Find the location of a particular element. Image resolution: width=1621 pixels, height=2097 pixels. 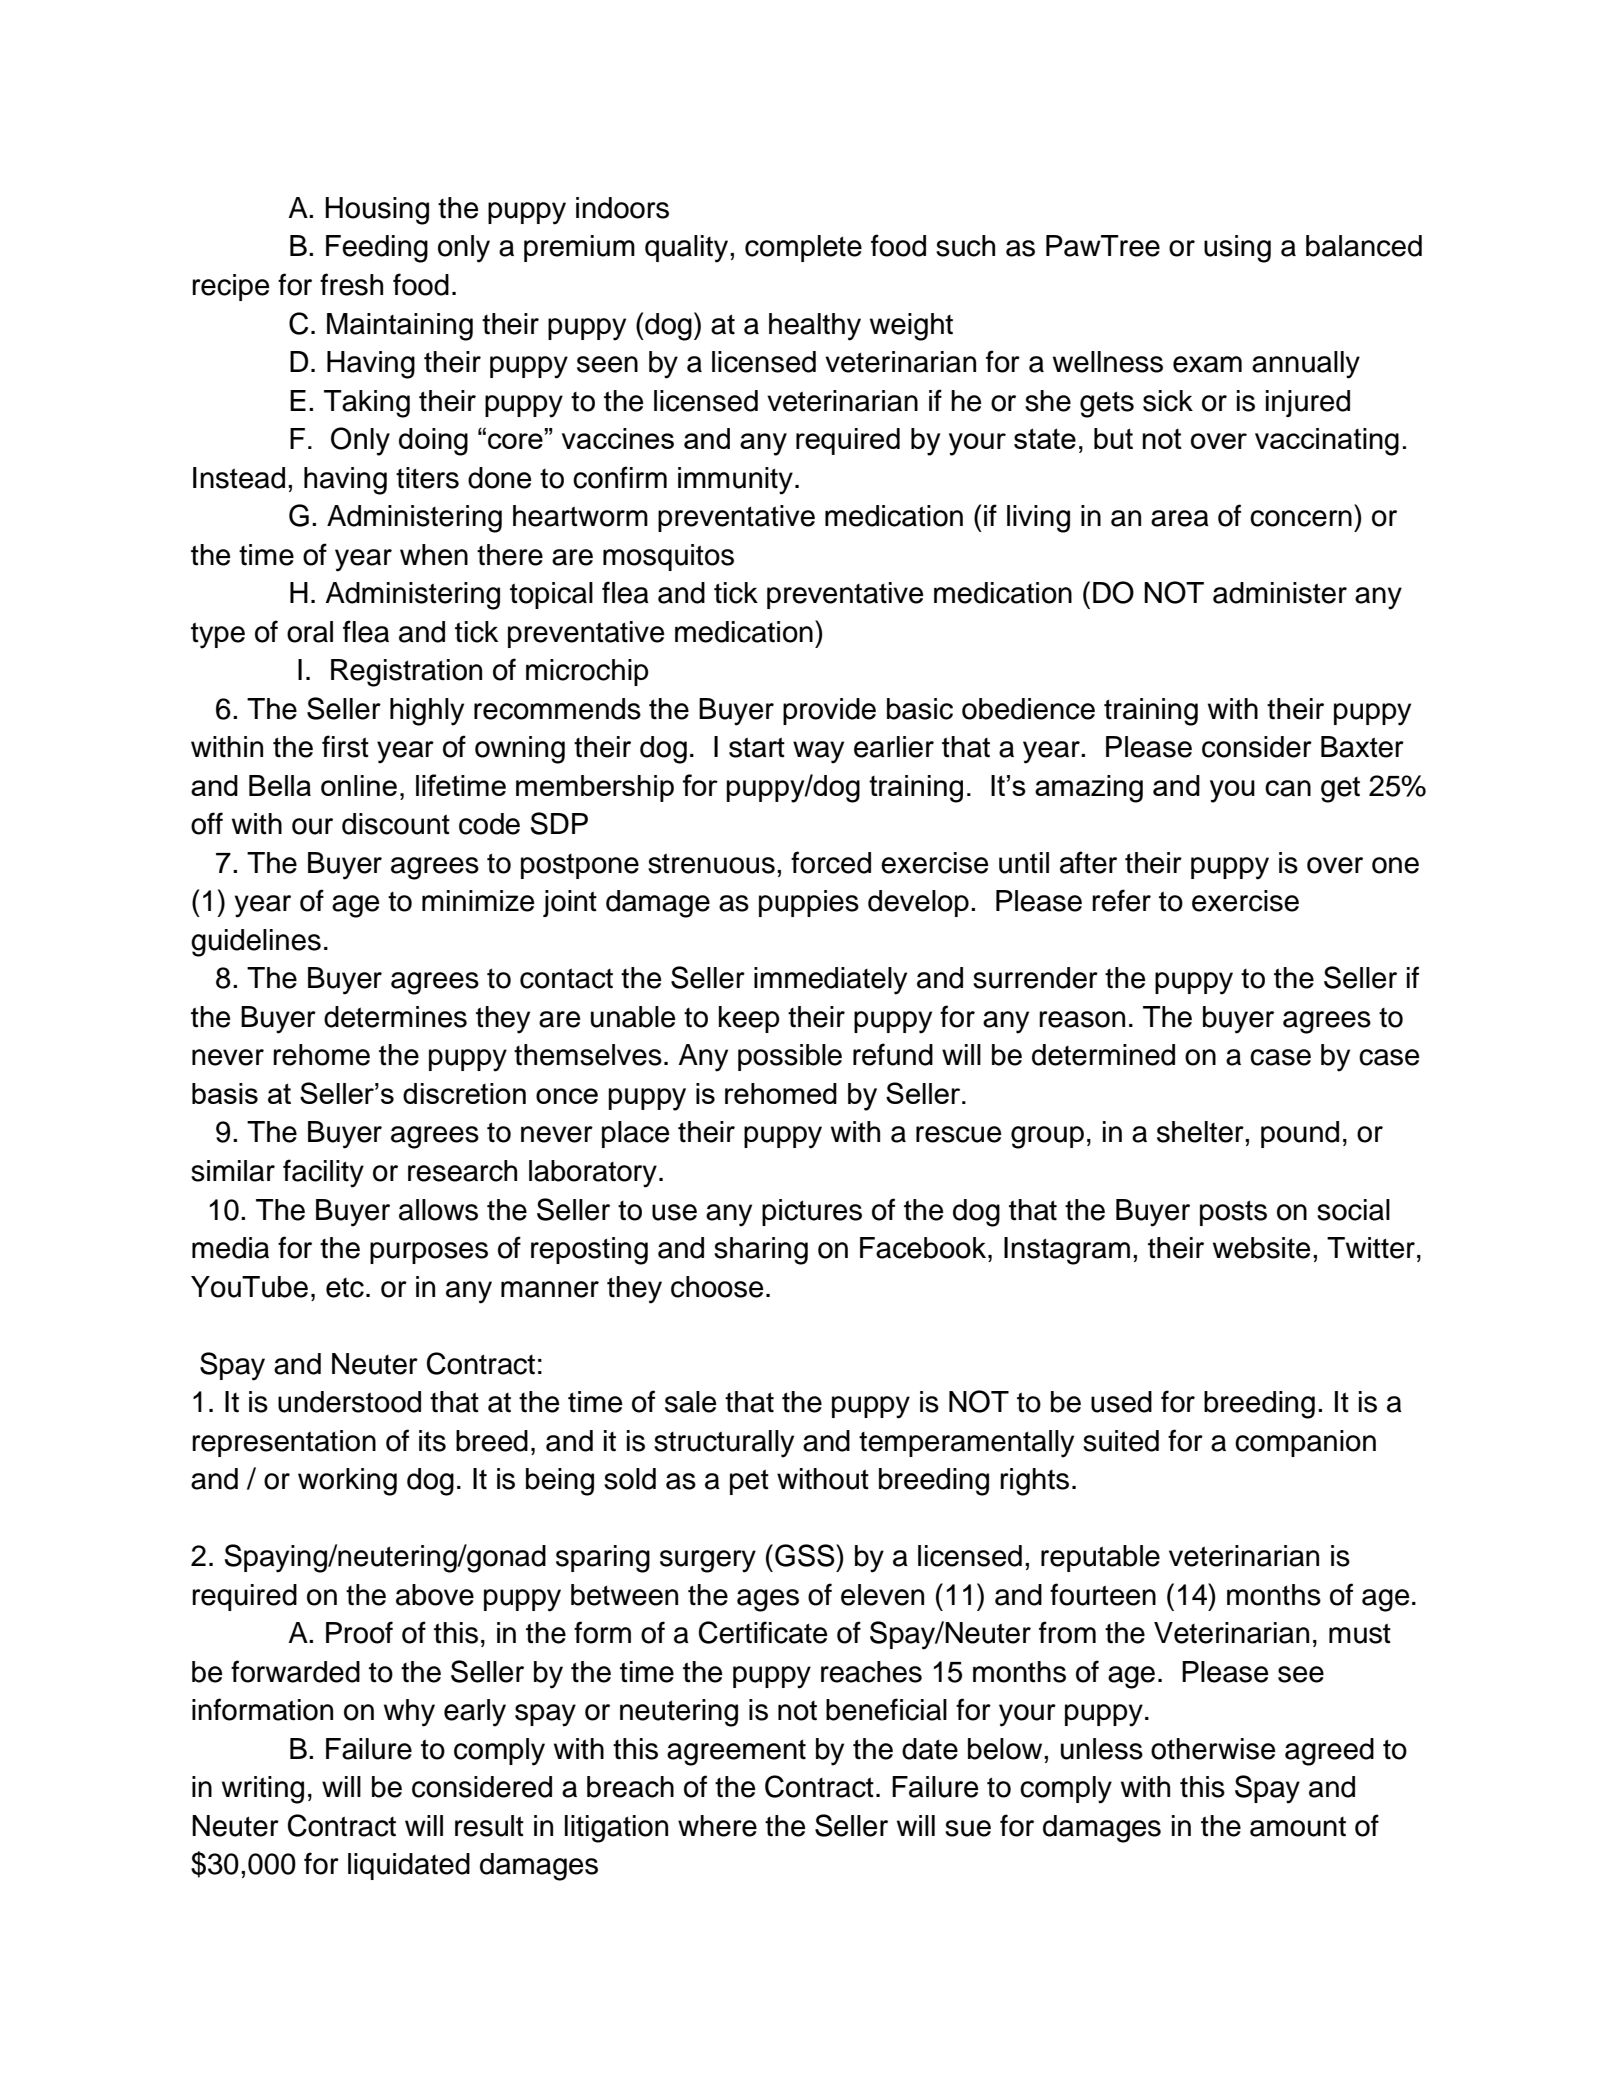

balanced is located at coordinates (1364, 246).
